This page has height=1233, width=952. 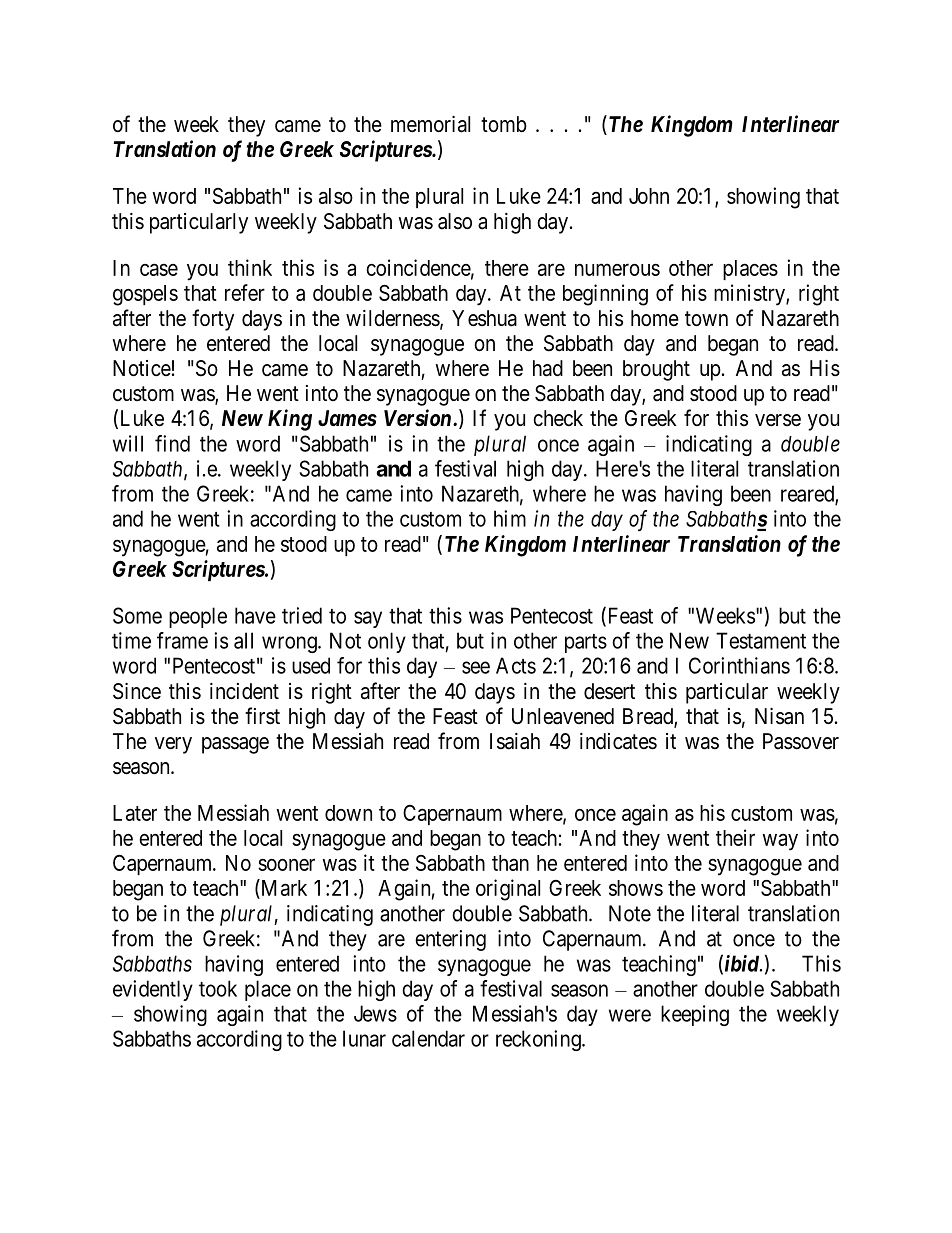 What do you see at coordinates (761, 640) in the page?
I see `Testament` at bounding box center [761, 640].
